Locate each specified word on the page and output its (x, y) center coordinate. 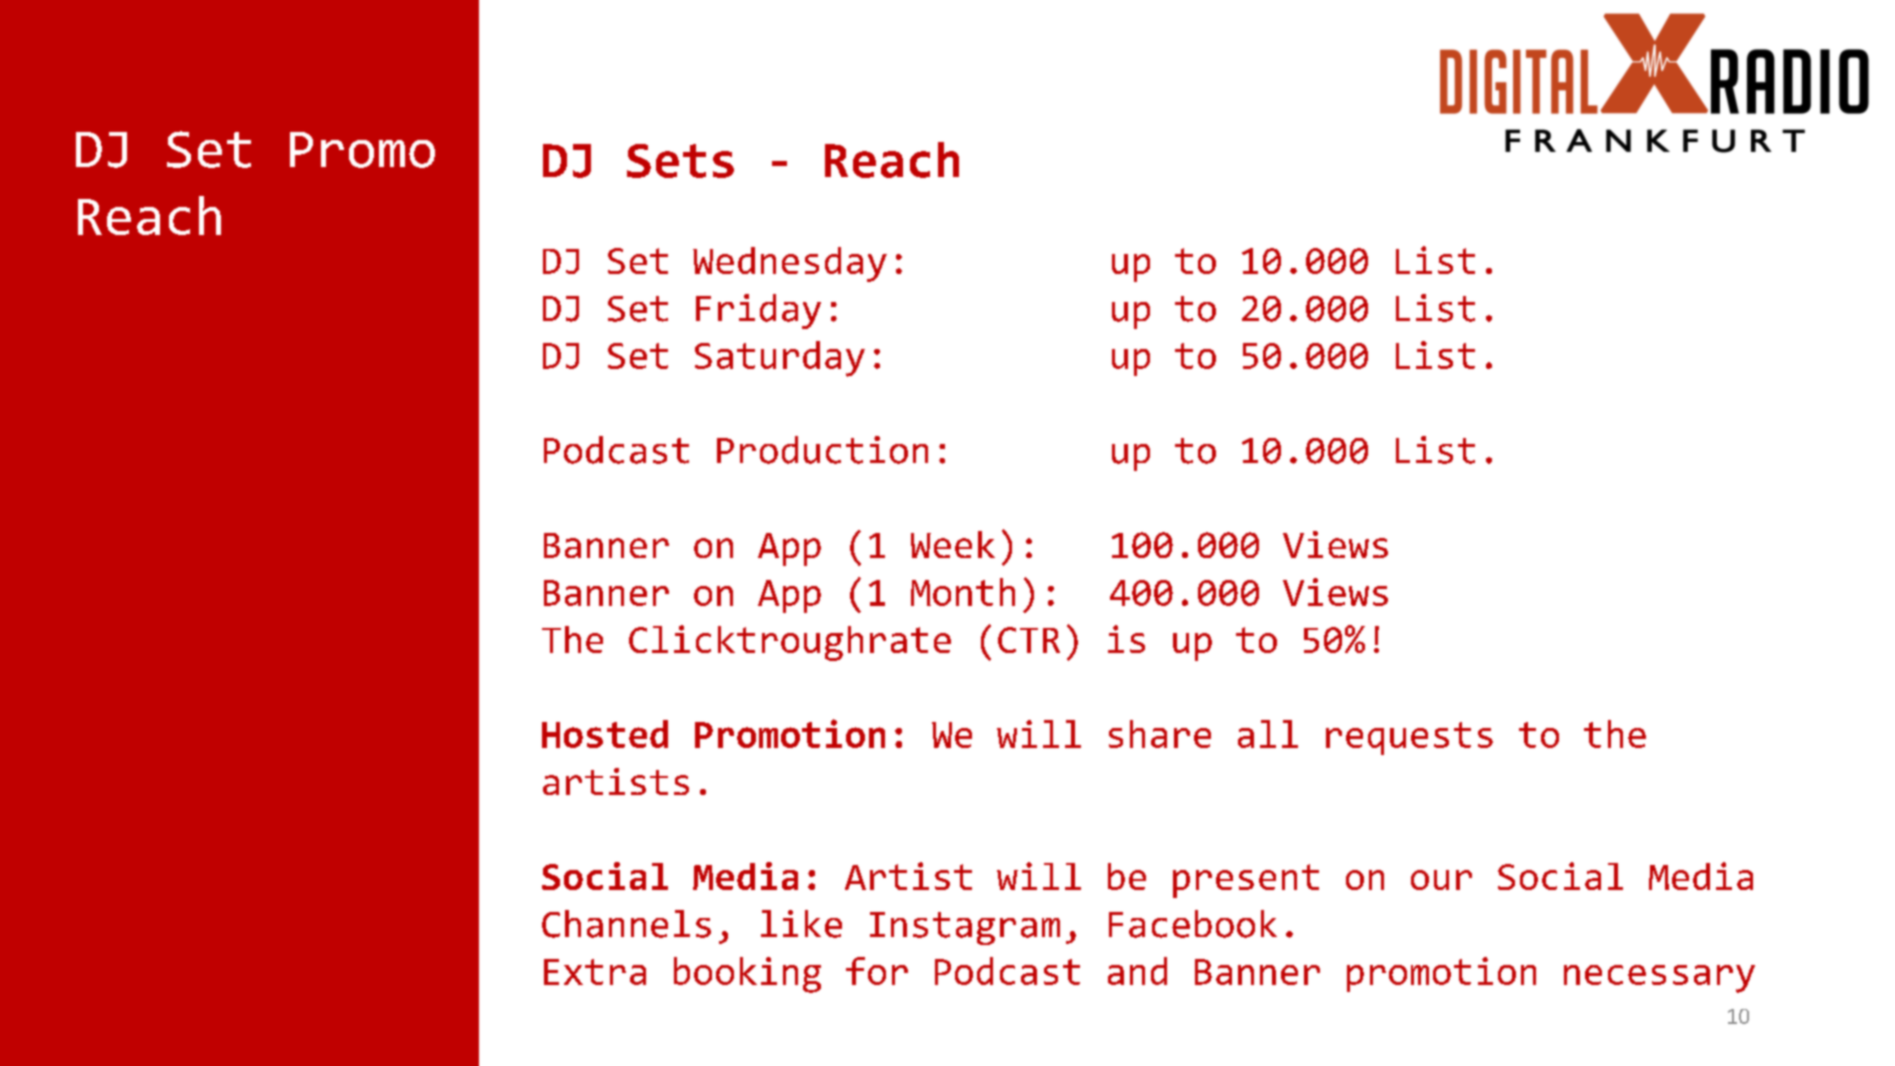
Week (953, 544)
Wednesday (790, 264)
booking (747, 975)
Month (963, 592)
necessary (1659, 979)
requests (1409, 738)
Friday (758, 311)
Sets (680, 161)
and (1137, 971)
